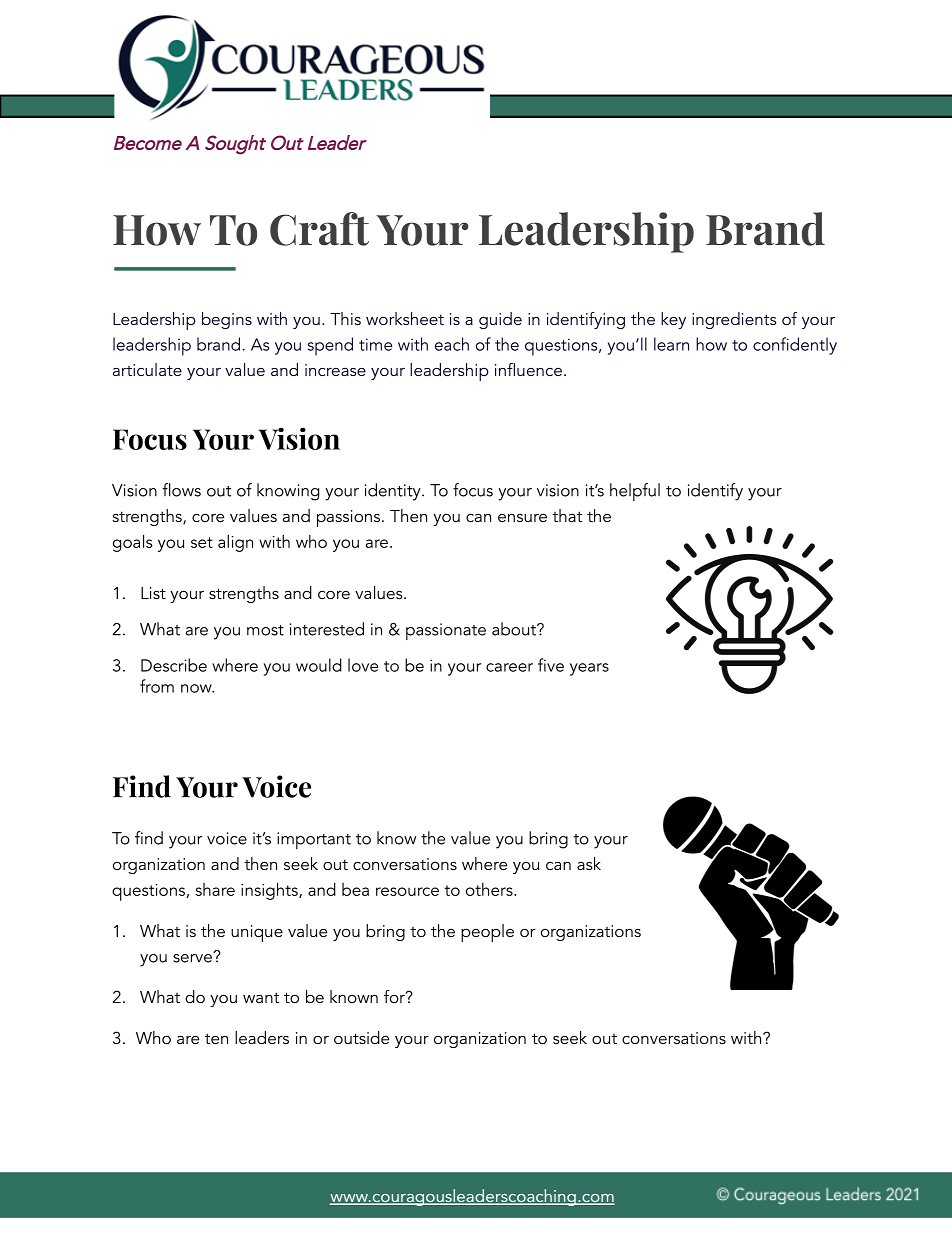 This document has width=952, height=1233. Describe the element at coordinates (147, 369) in the document. I see `articulate` at that location.
